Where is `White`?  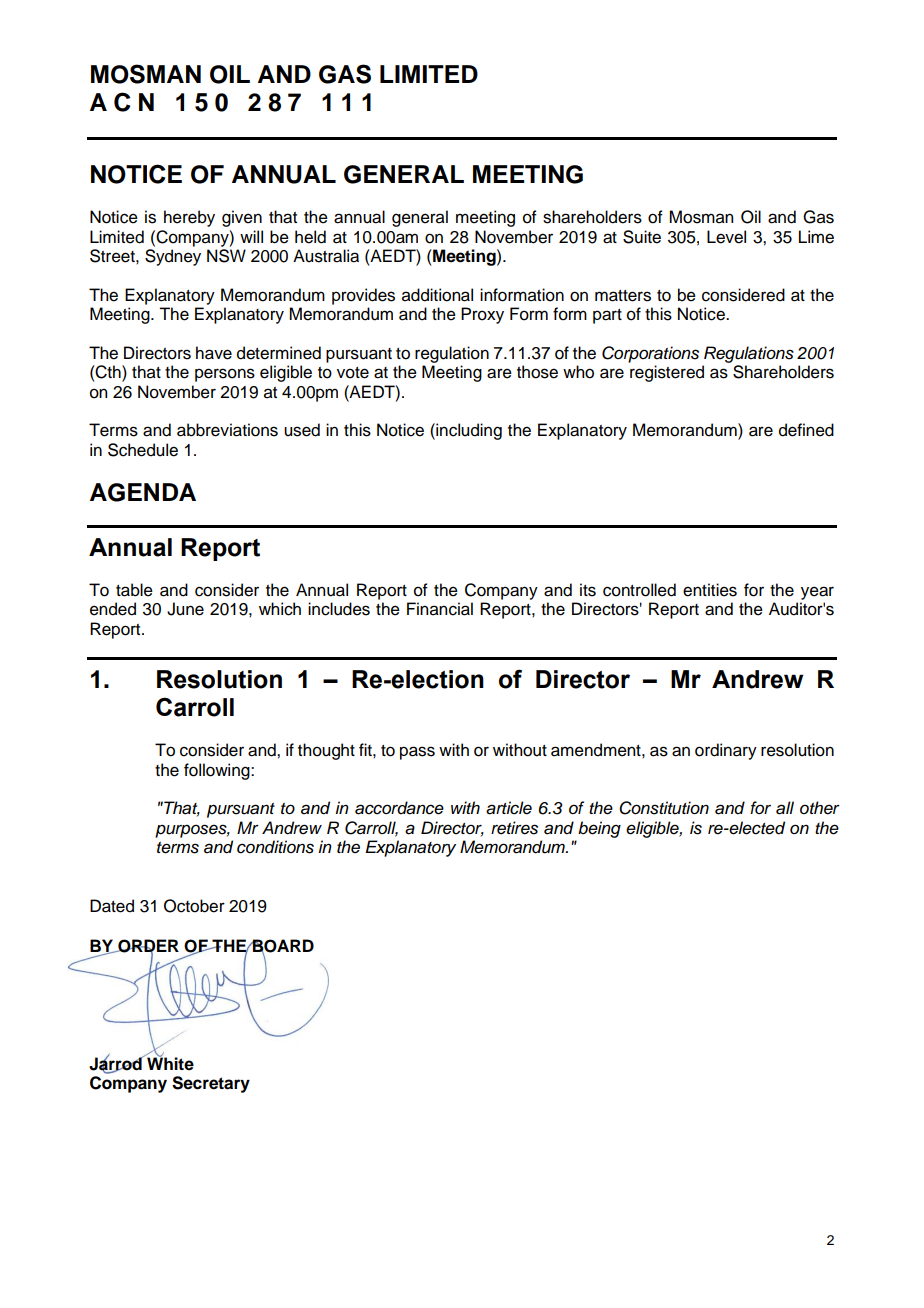
White is located at coordinates (169, 1063).
